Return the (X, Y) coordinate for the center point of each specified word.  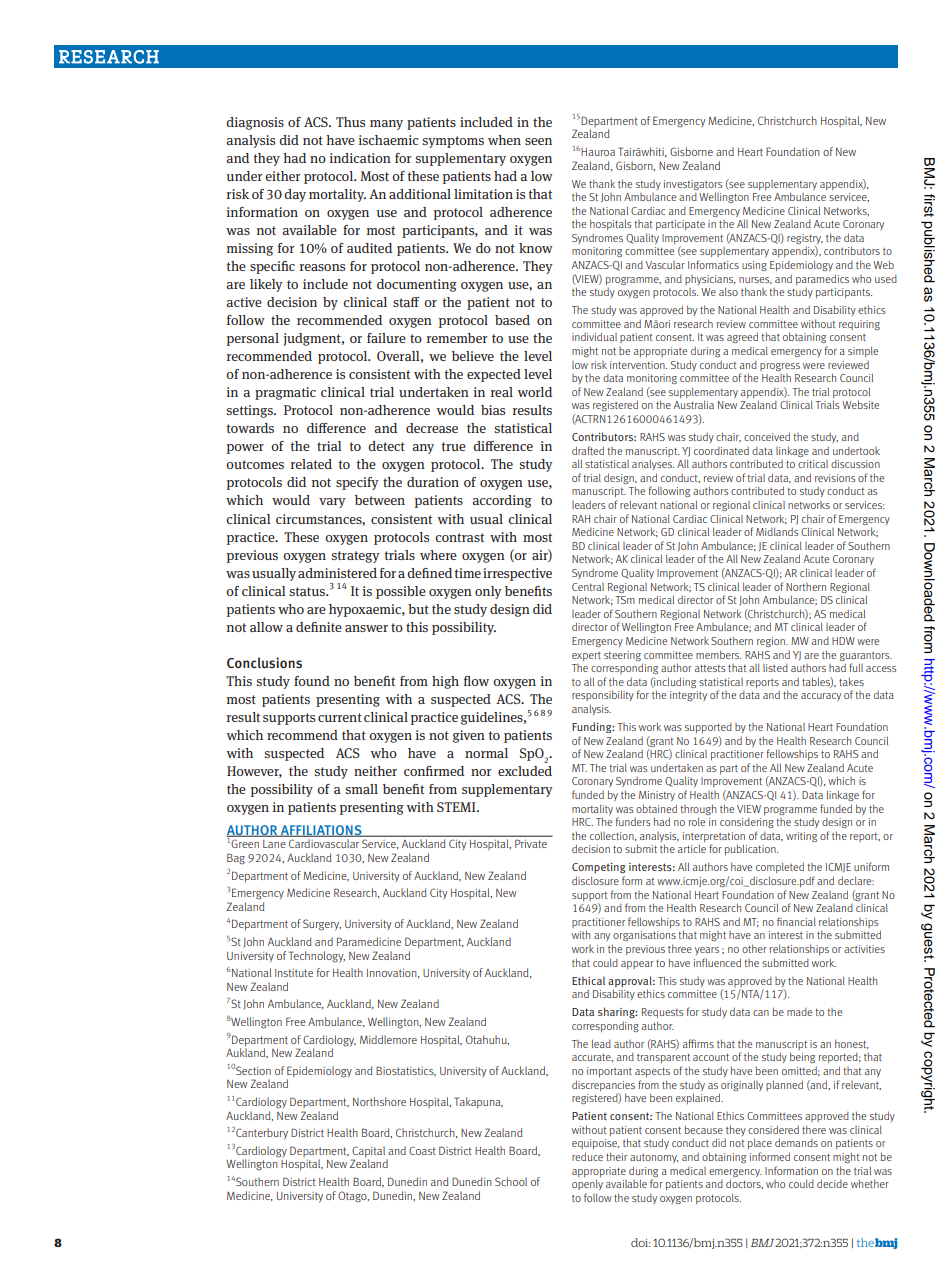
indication (360, 158)
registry (805, 240)
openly (587, 1184)
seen (538, 141)
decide (832, 1183)
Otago (353, 1197)
